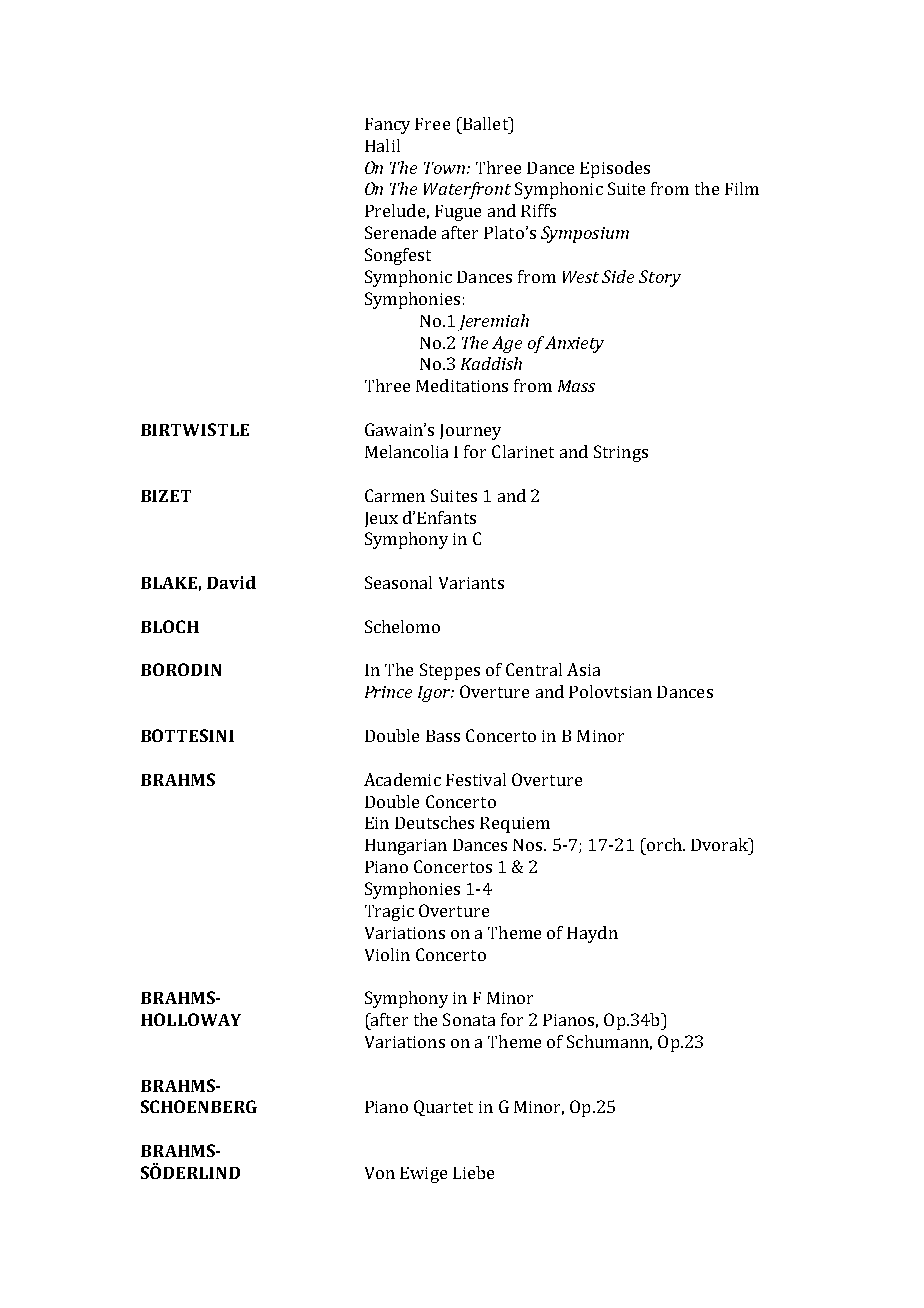 The height and width of the screenshot is (1308, 924). I want to click on Town, so click(444, 168).
